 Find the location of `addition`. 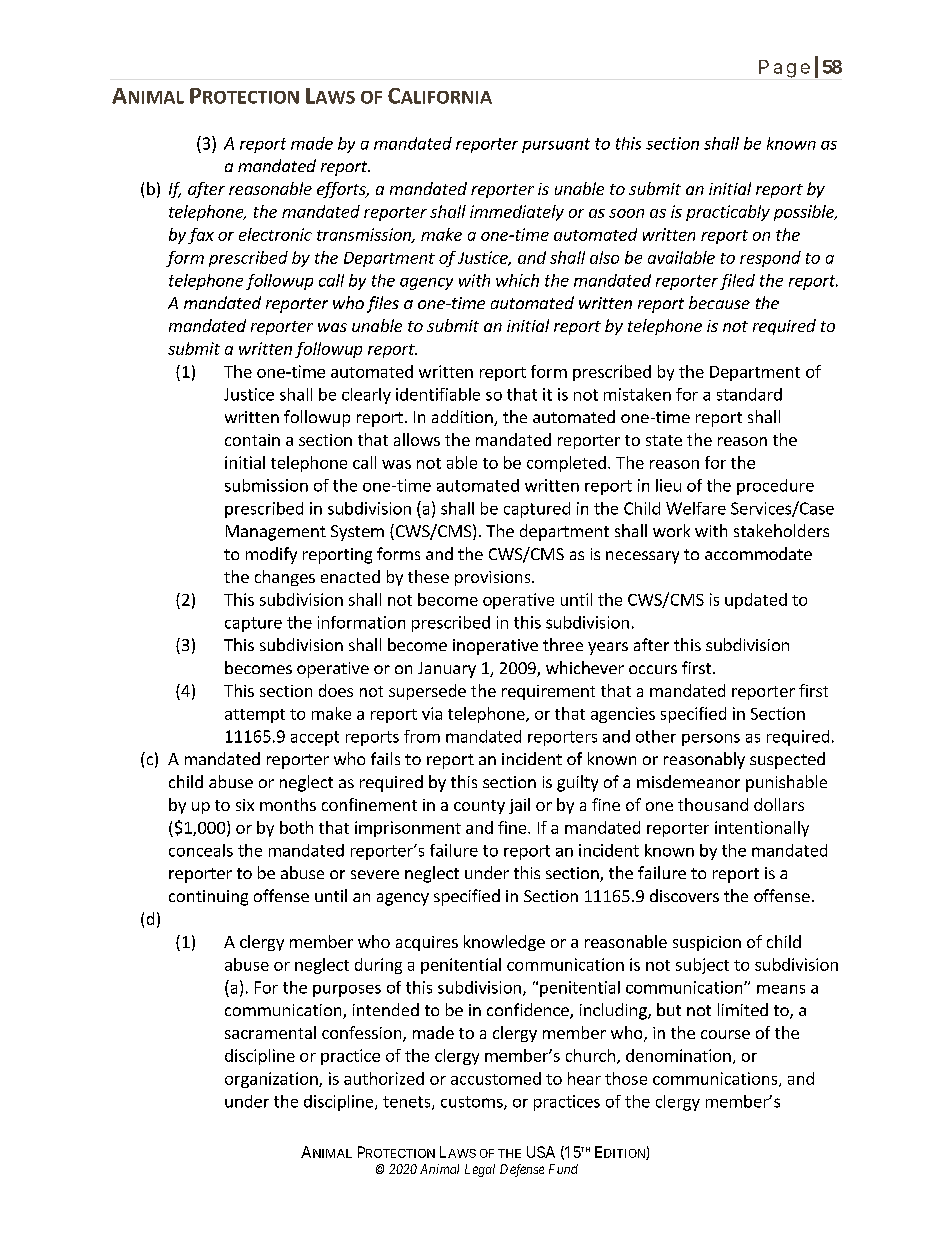

addition is located at coordinates (463, 418).
